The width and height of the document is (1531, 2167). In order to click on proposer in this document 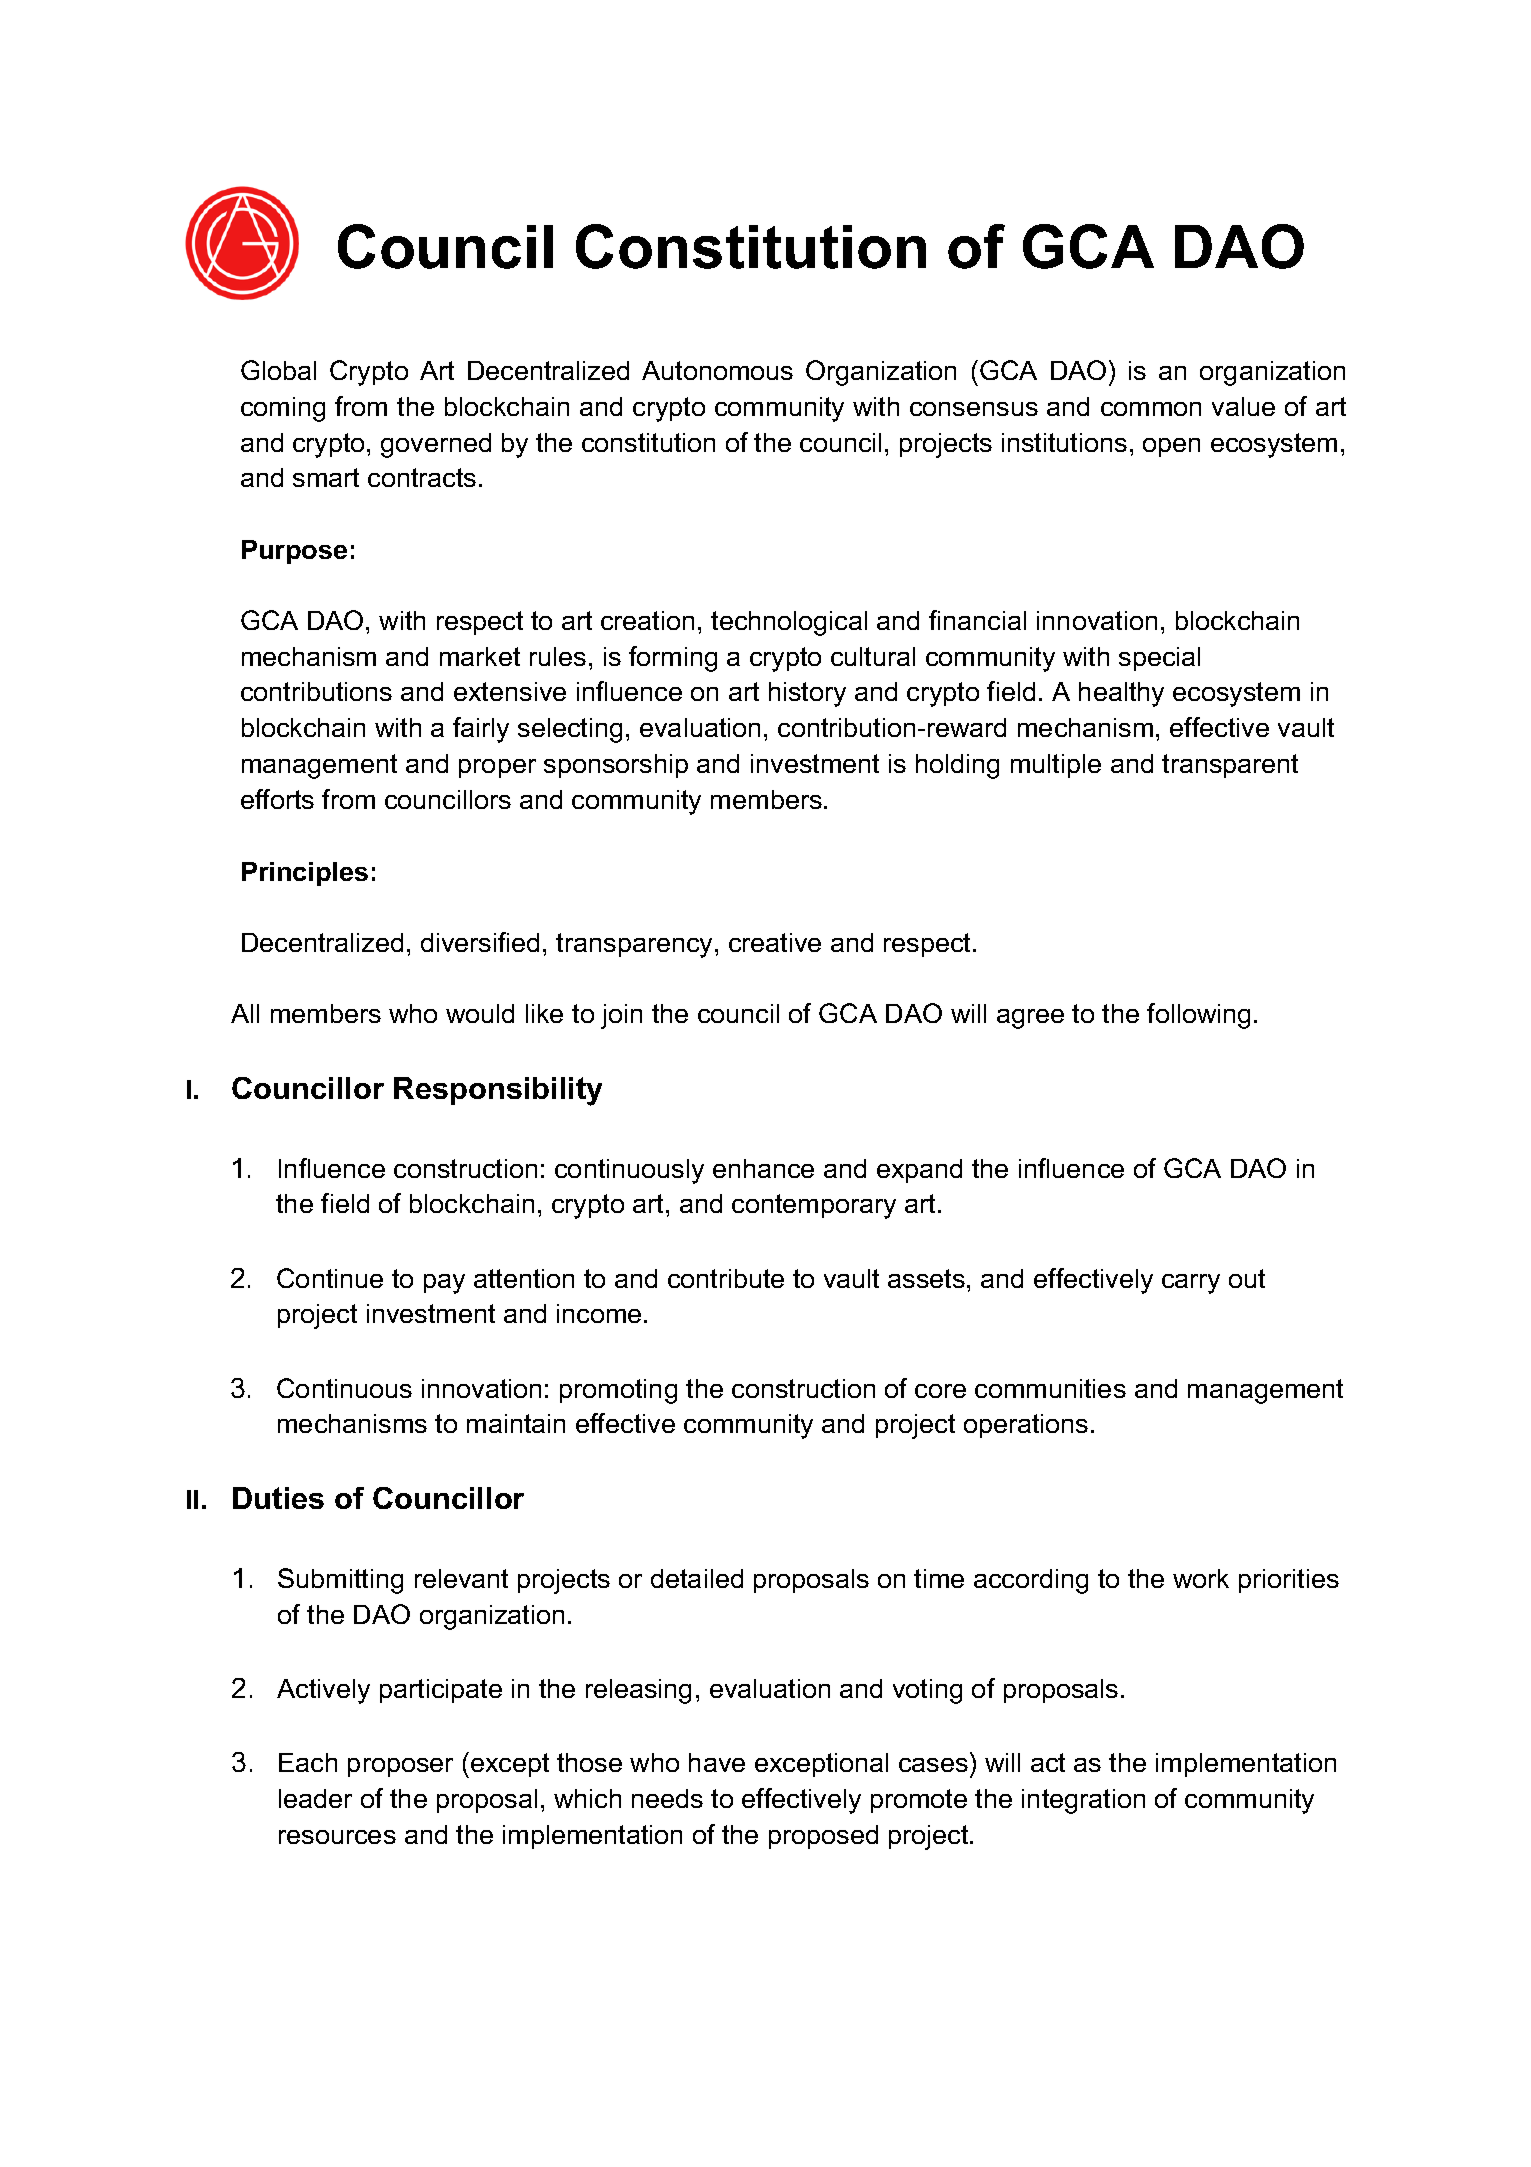, I will do `click(400, 1767)`.
